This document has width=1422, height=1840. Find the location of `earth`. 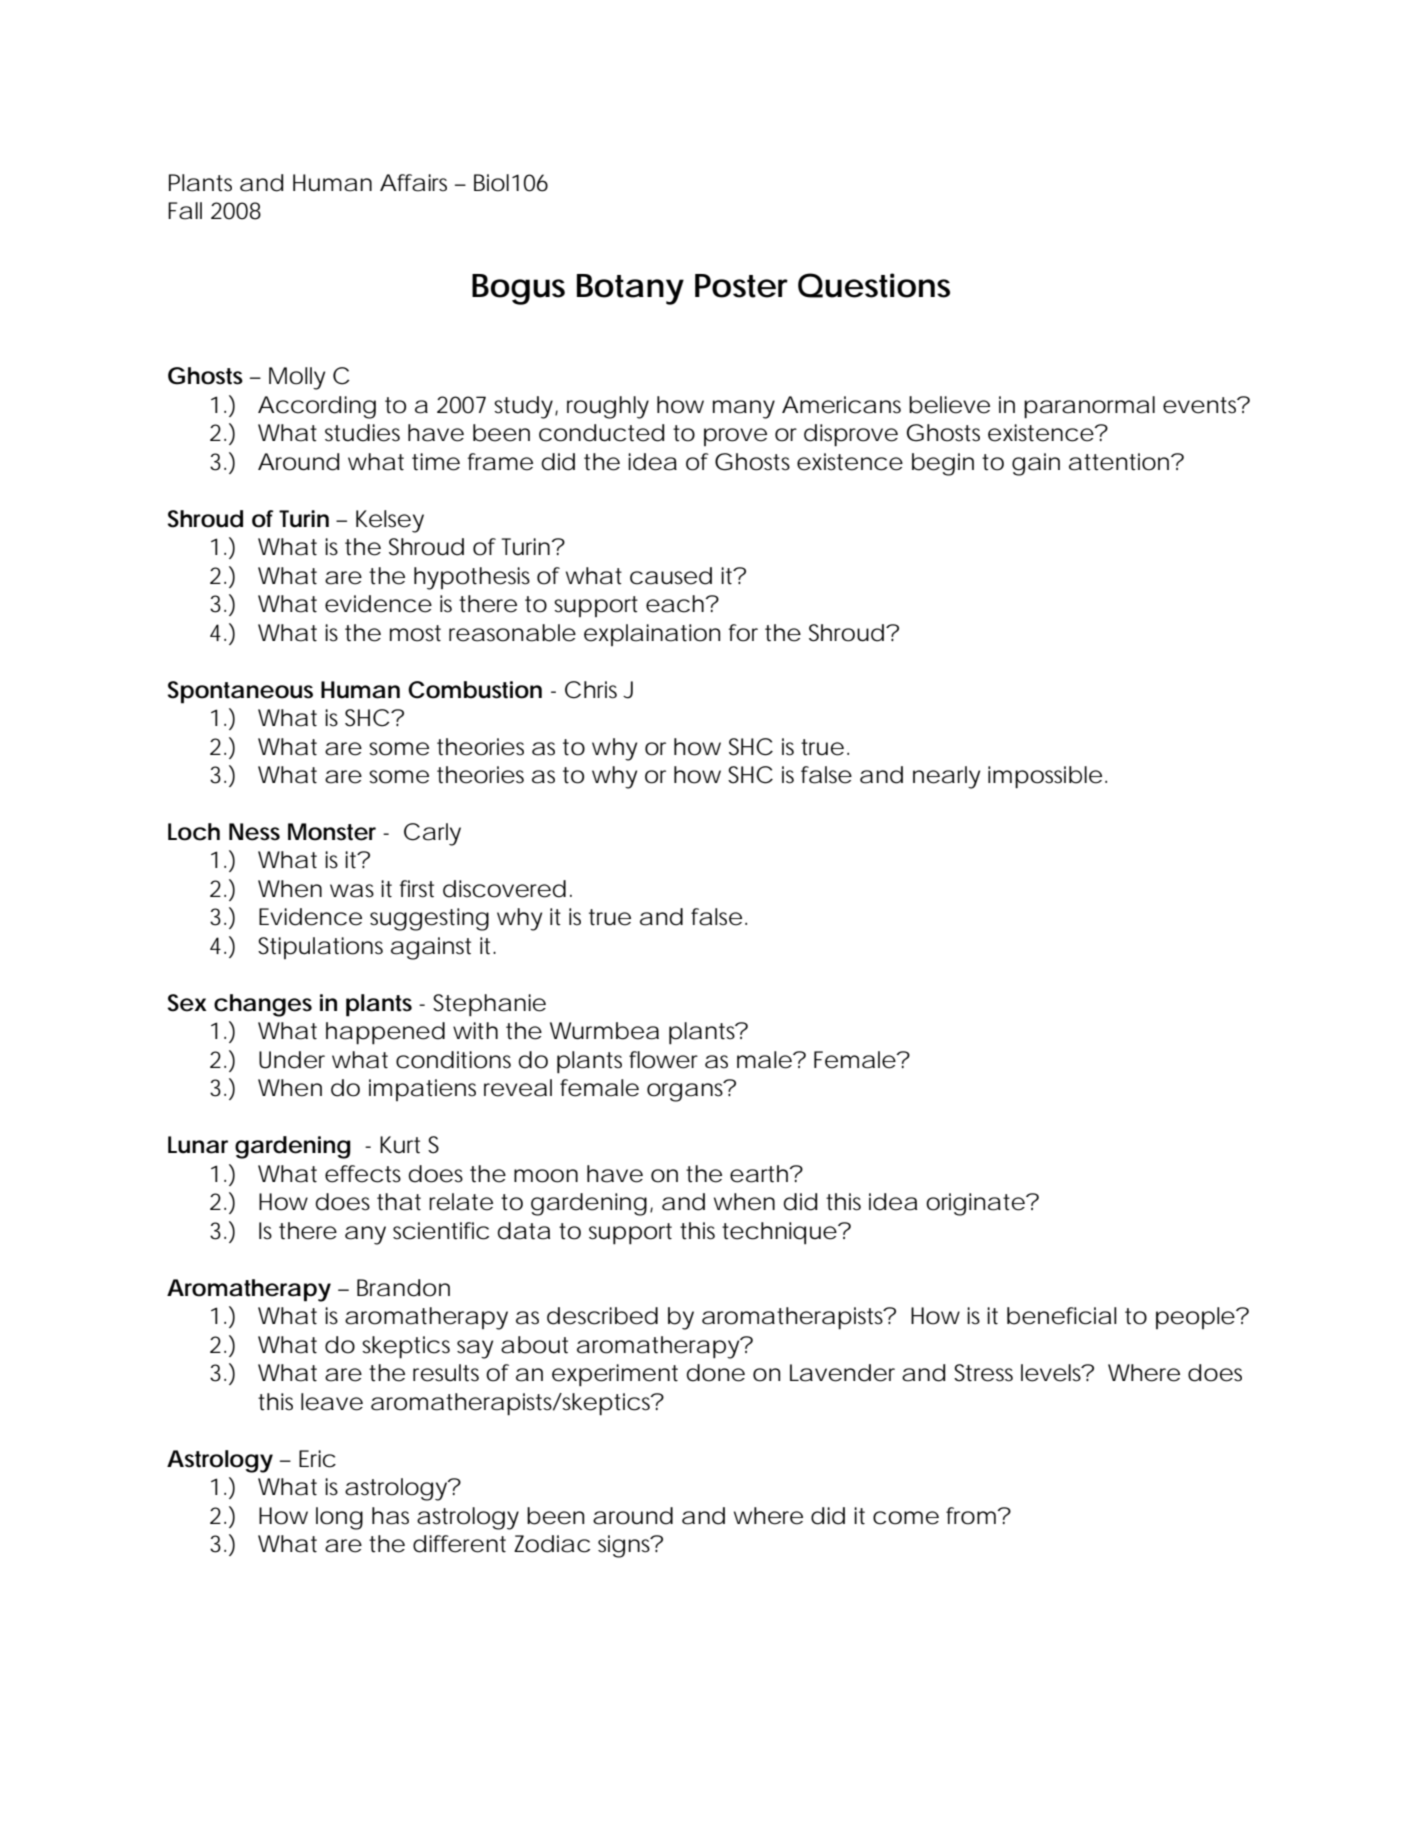

earth is located at coordinates (760, 1174).
